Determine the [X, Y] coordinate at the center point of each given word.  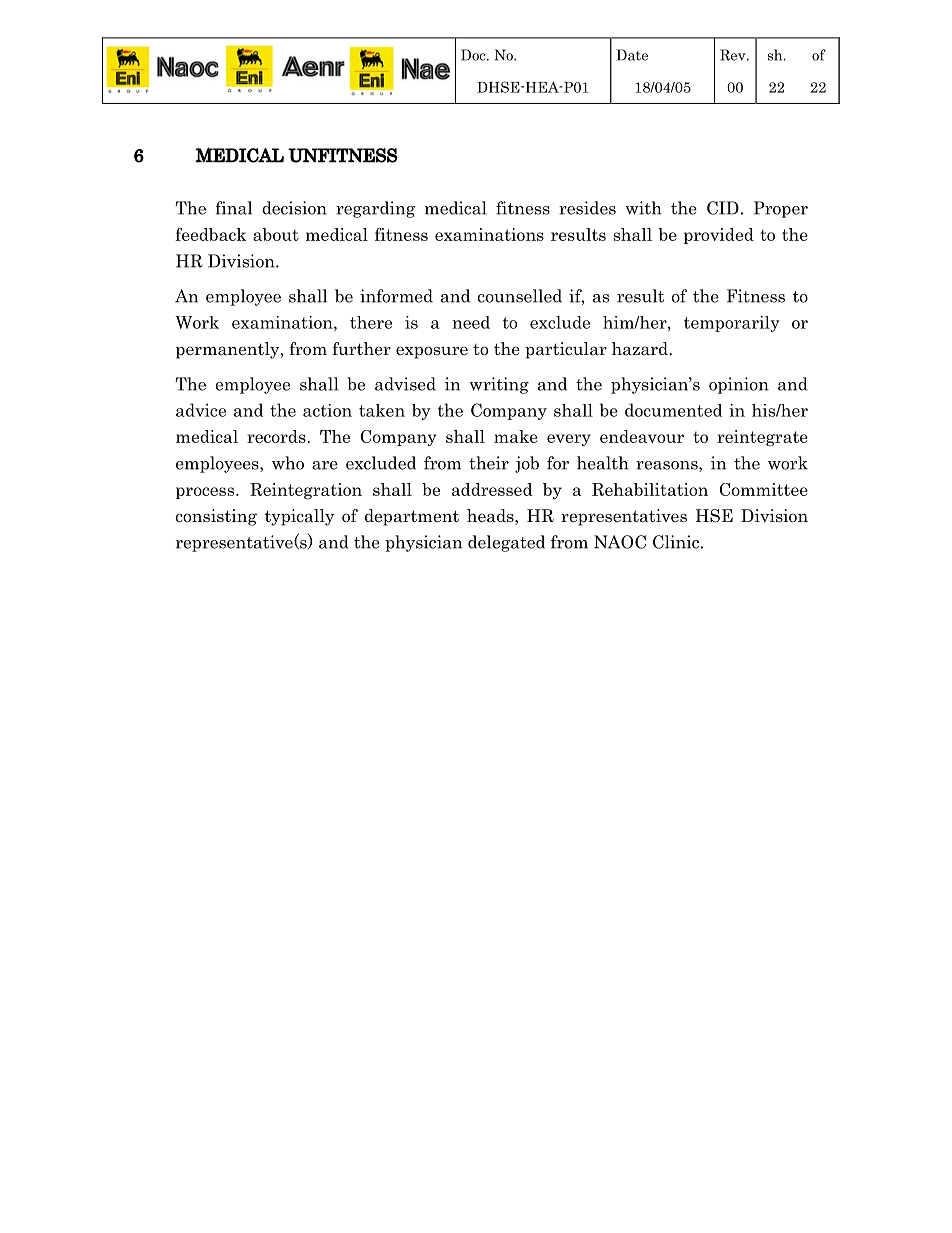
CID [723, 208]
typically [299, 517]
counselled [519, 296]
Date [632, 55]
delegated [506, 543]
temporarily [732, 324]
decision [294, 208]
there [371, 322]
